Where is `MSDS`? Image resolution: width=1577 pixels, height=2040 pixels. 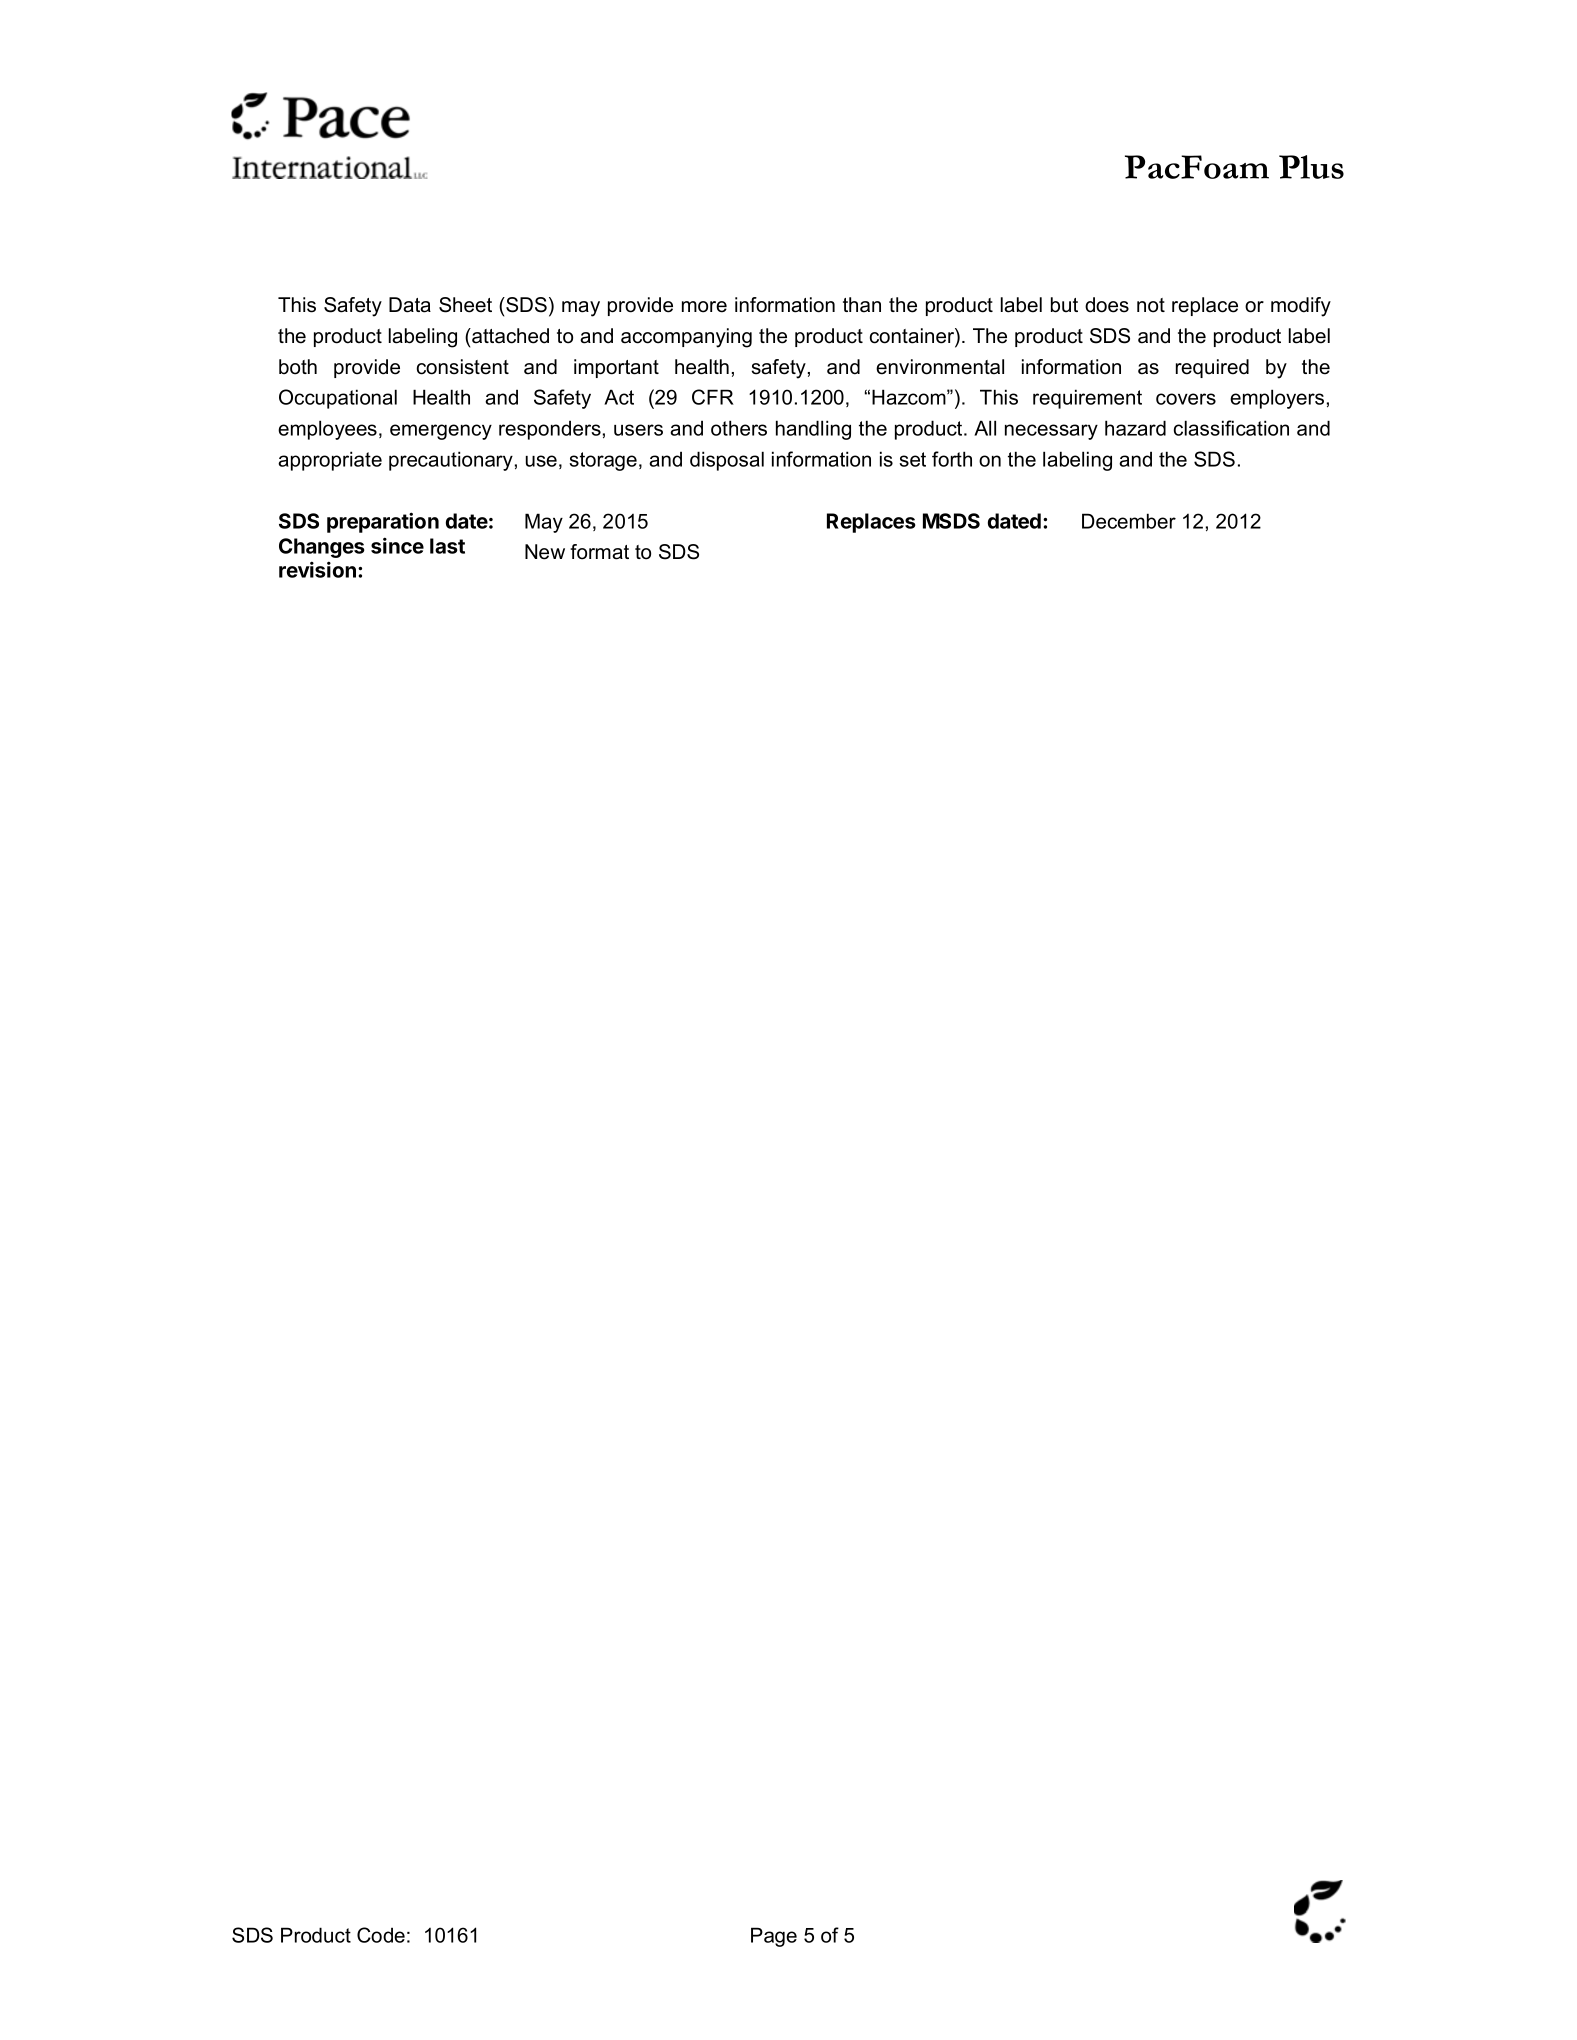 MSDS is located at coordinates (951, 521).
